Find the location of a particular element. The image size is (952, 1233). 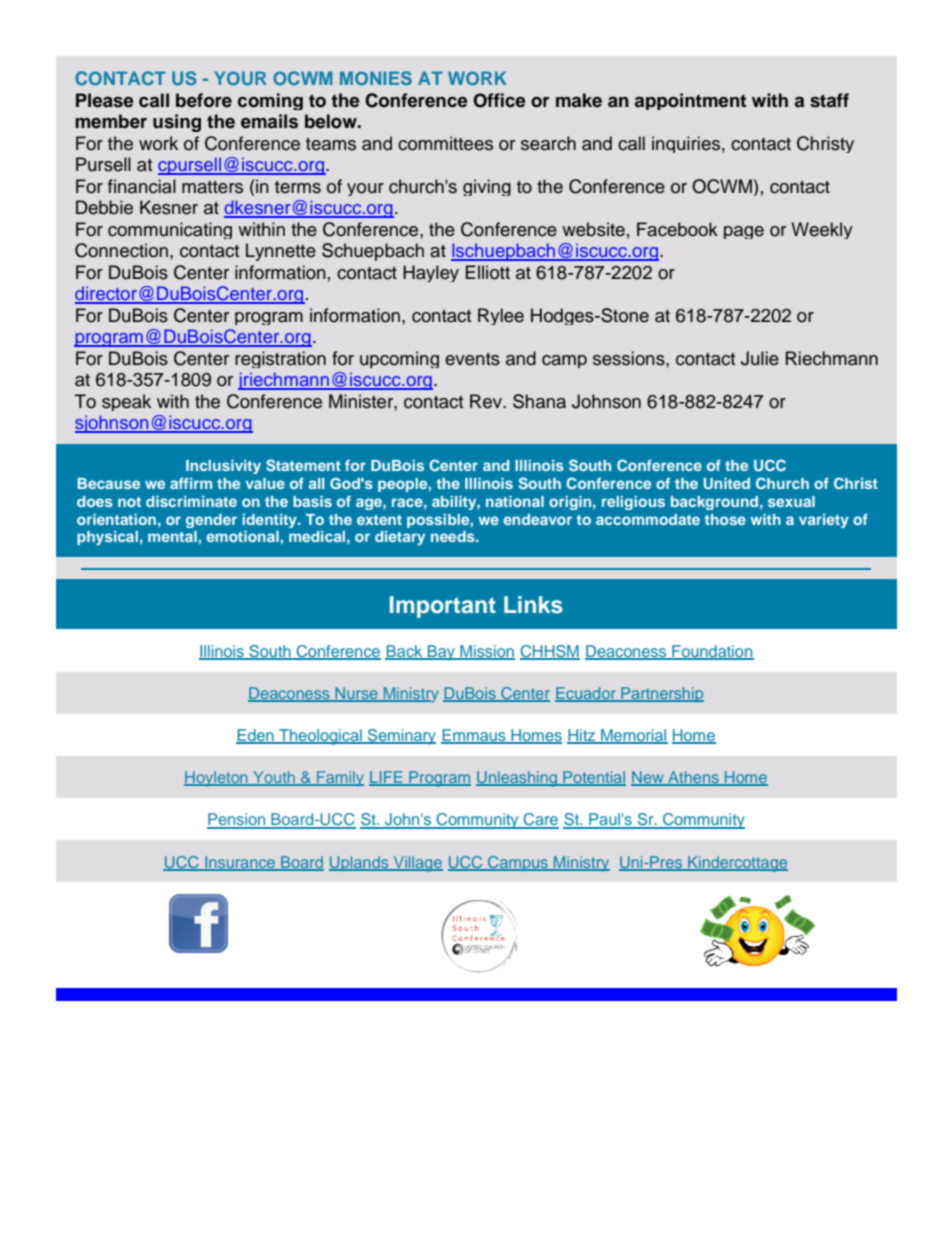

Pension is located at coordinates (237, 820).
